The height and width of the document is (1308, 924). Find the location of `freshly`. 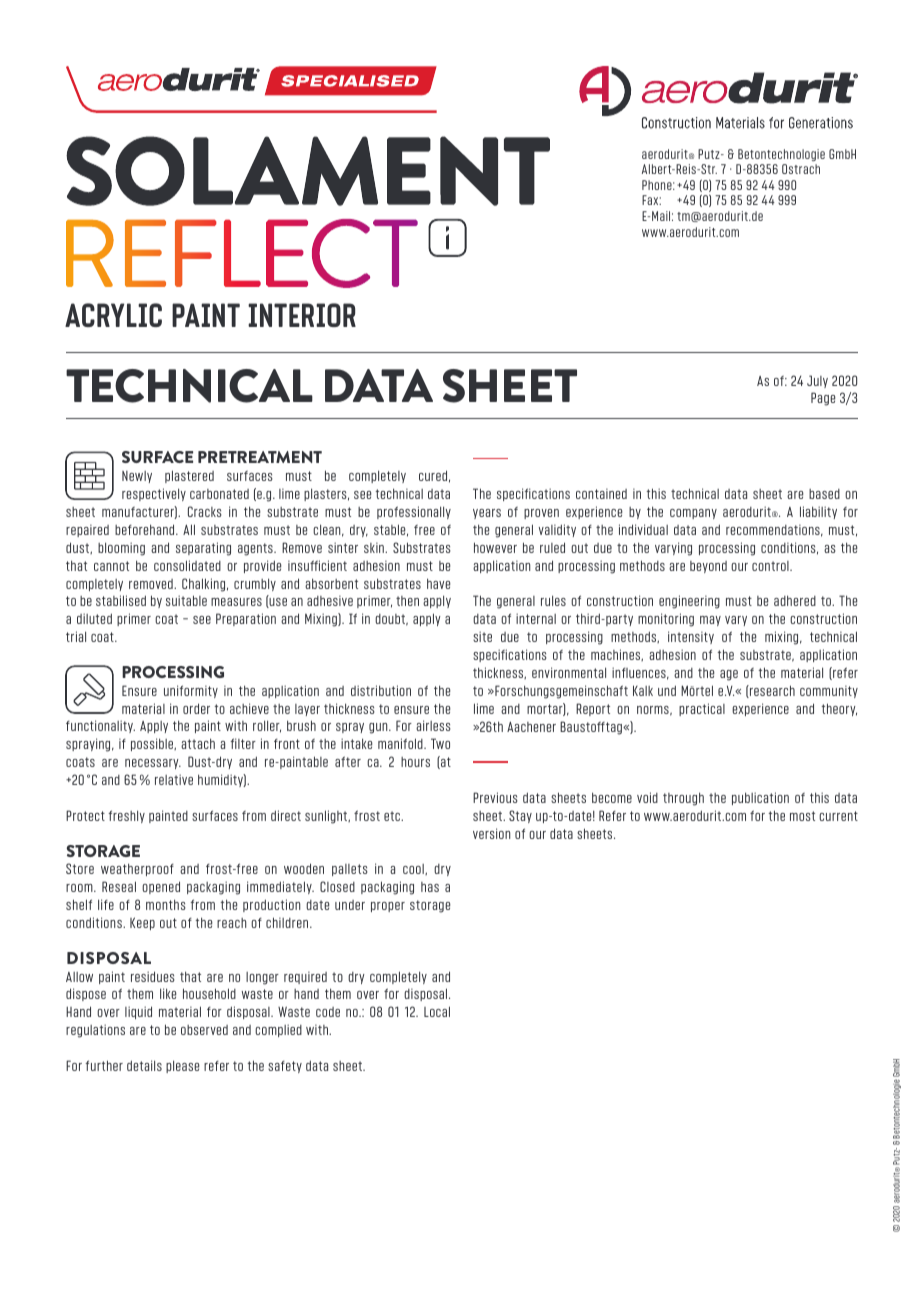

freshly is located at coordinates (126, 816).
